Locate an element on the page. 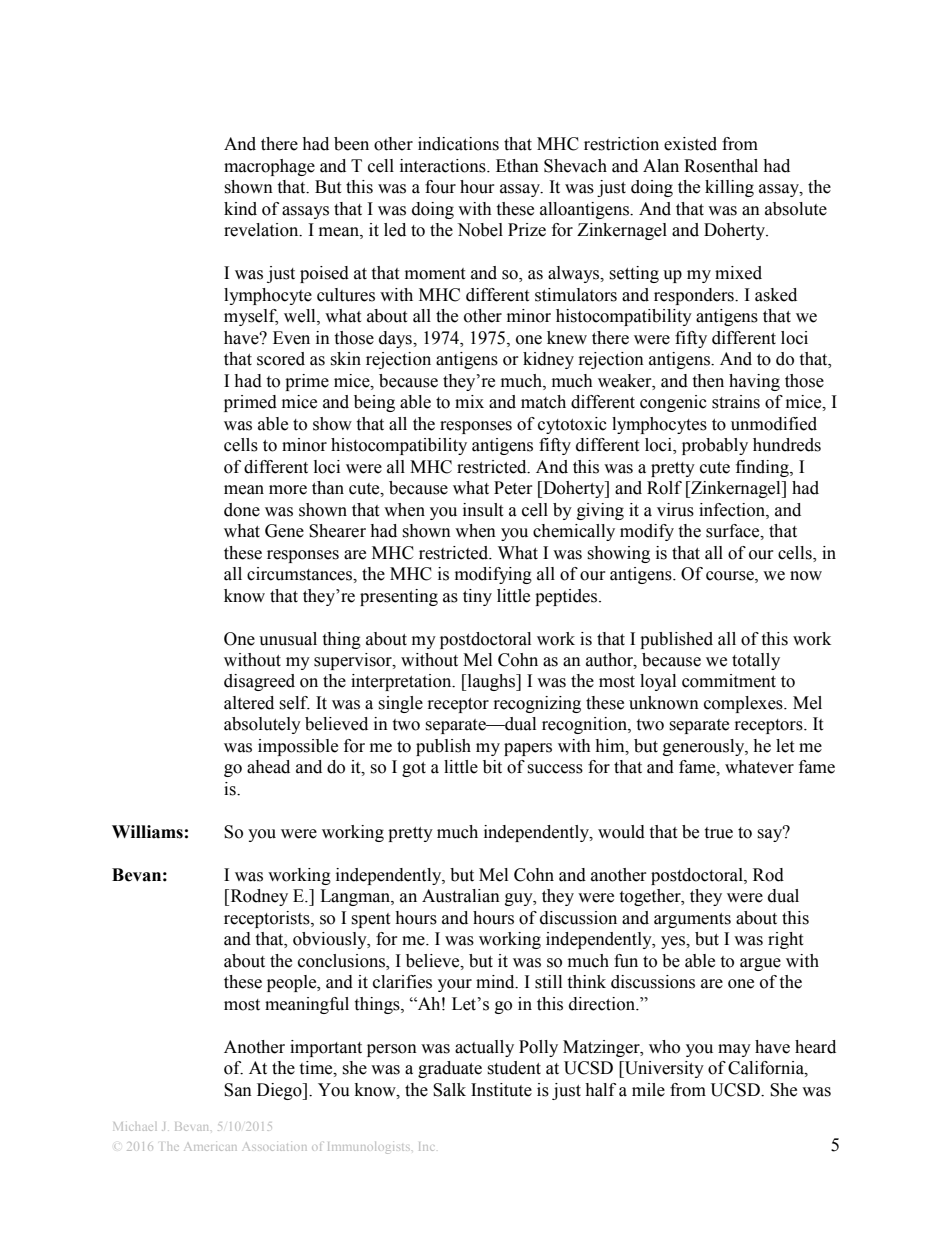 This page has width=952, height=1233. Rosenthal is located at coordinates (721, 166).
